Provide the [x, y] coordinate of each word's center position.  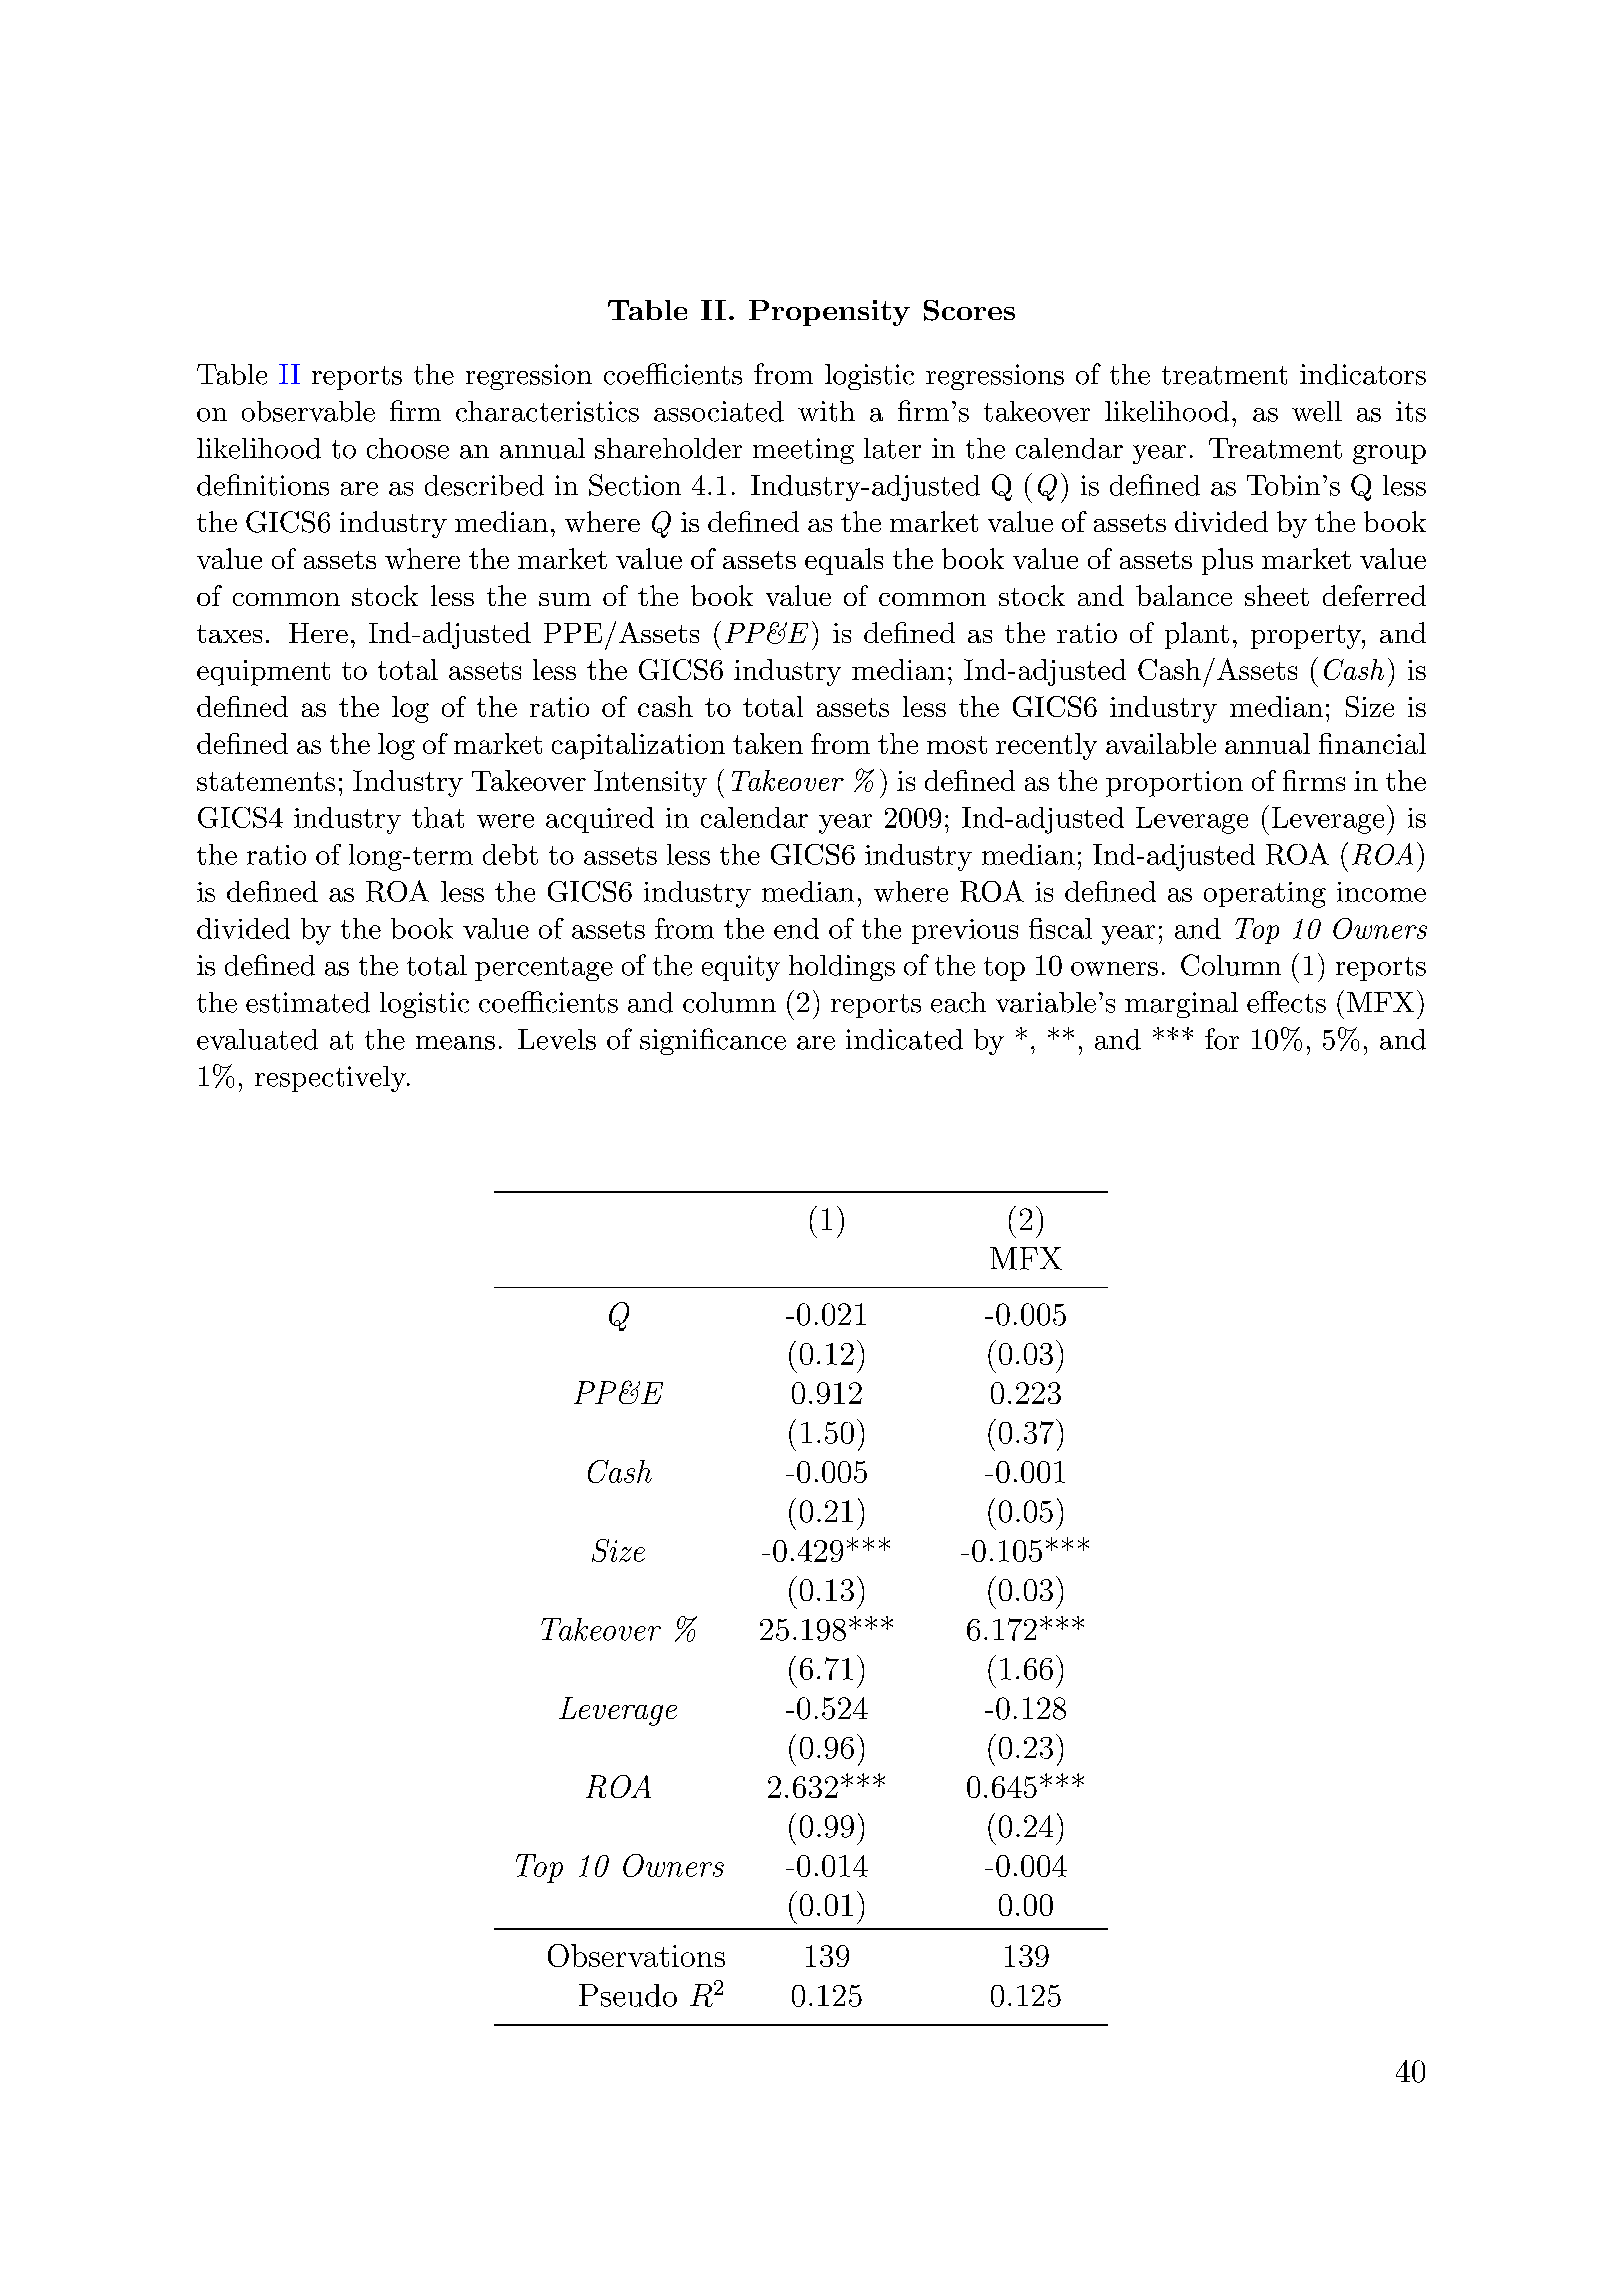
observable [308, 411]
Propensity [829, 313]
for [1222, 1039]
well [1317, 411]
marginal [1181, 1005]
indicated [904, 1039]
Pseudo [628, 1995]
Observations [636, 1955]
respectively [331, 1079]
